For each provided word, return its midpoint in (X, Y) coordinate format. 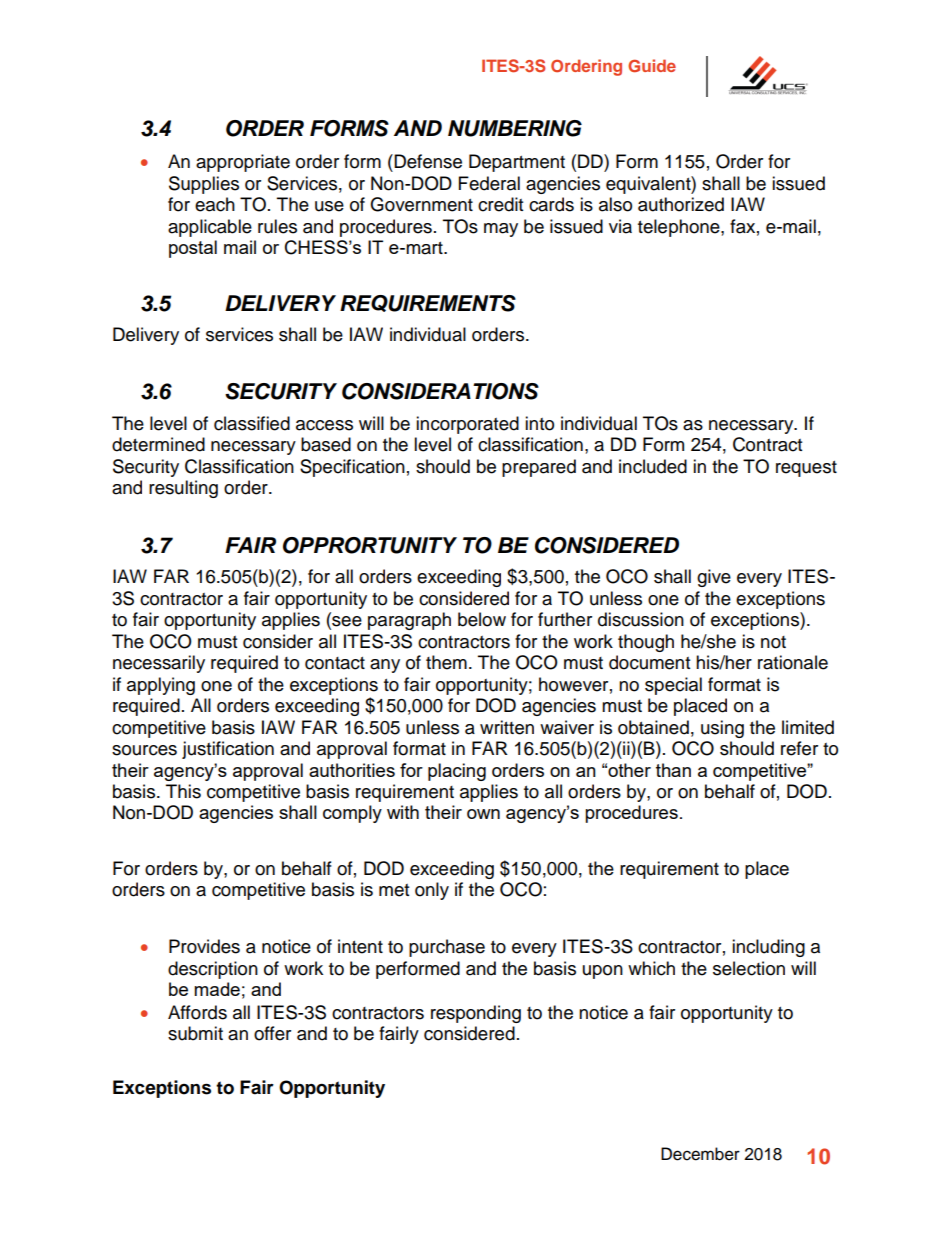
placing (457, 772)
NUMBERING (515, 128)
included (653, 466)
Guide (652, 65)
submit (195, 1033)
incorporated (467, 425)
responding (476, 1014)
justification (228, 750)
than (673, 770)
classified (252, 423)
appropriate (243, 163)
